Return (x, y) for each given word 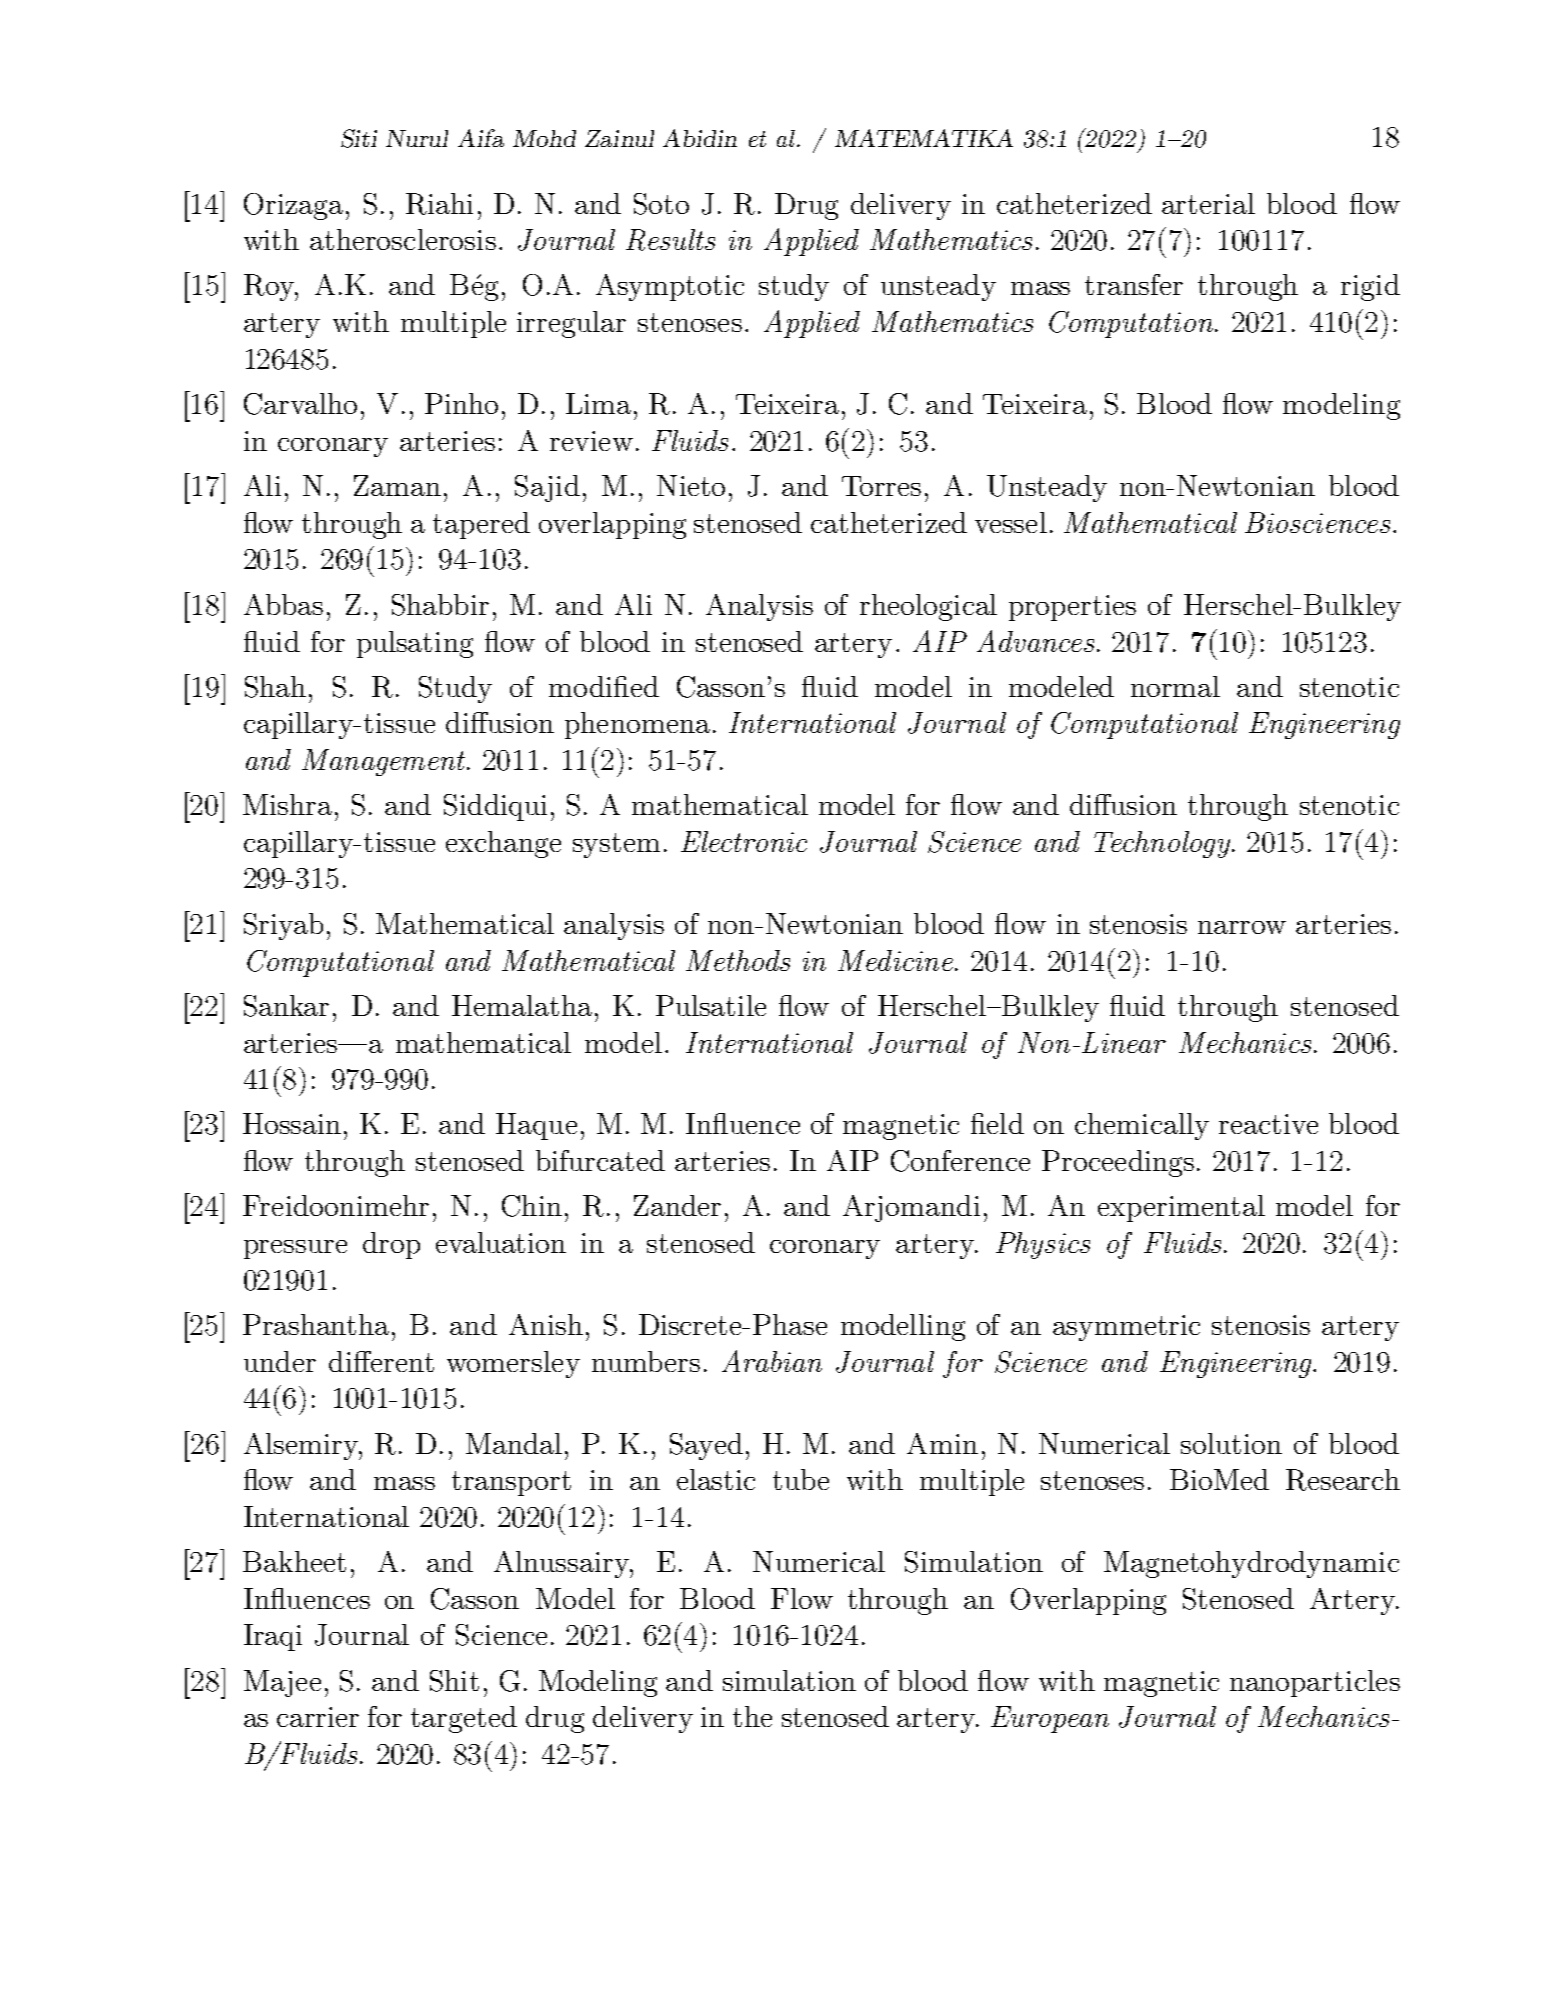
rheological (928, 607)
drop (391, 1245)
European (1050, 1719)
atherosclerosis (403, 239)
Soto (661, 204)
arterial (1208, 203)
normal (1175, 686)
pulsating (415, 644)
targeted (464, 1719)
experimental (1181, 1208)
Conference (960, 1161)
